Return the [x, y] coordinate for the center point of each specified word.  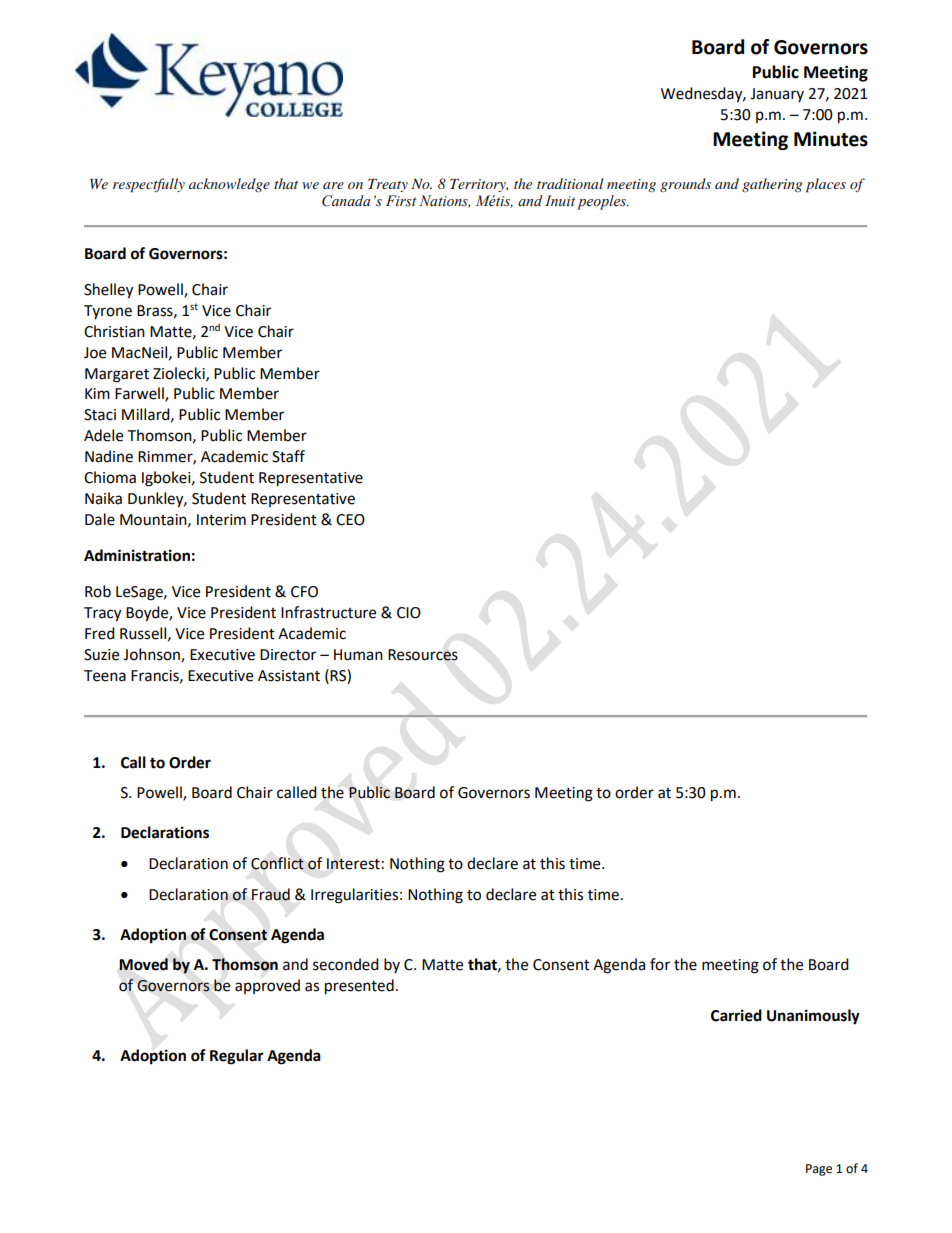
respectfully [149, 185]
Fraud [270, 894]
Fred [100, 633]
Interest [353, 864]
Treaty [388, 185]
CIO [409, 613]
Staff [288, 456]
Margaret [117, 375]
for [660, 964]
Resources [423, 655]
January [777, 95]
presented [359, 987]
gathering [772, 185]
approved [267, 986]
